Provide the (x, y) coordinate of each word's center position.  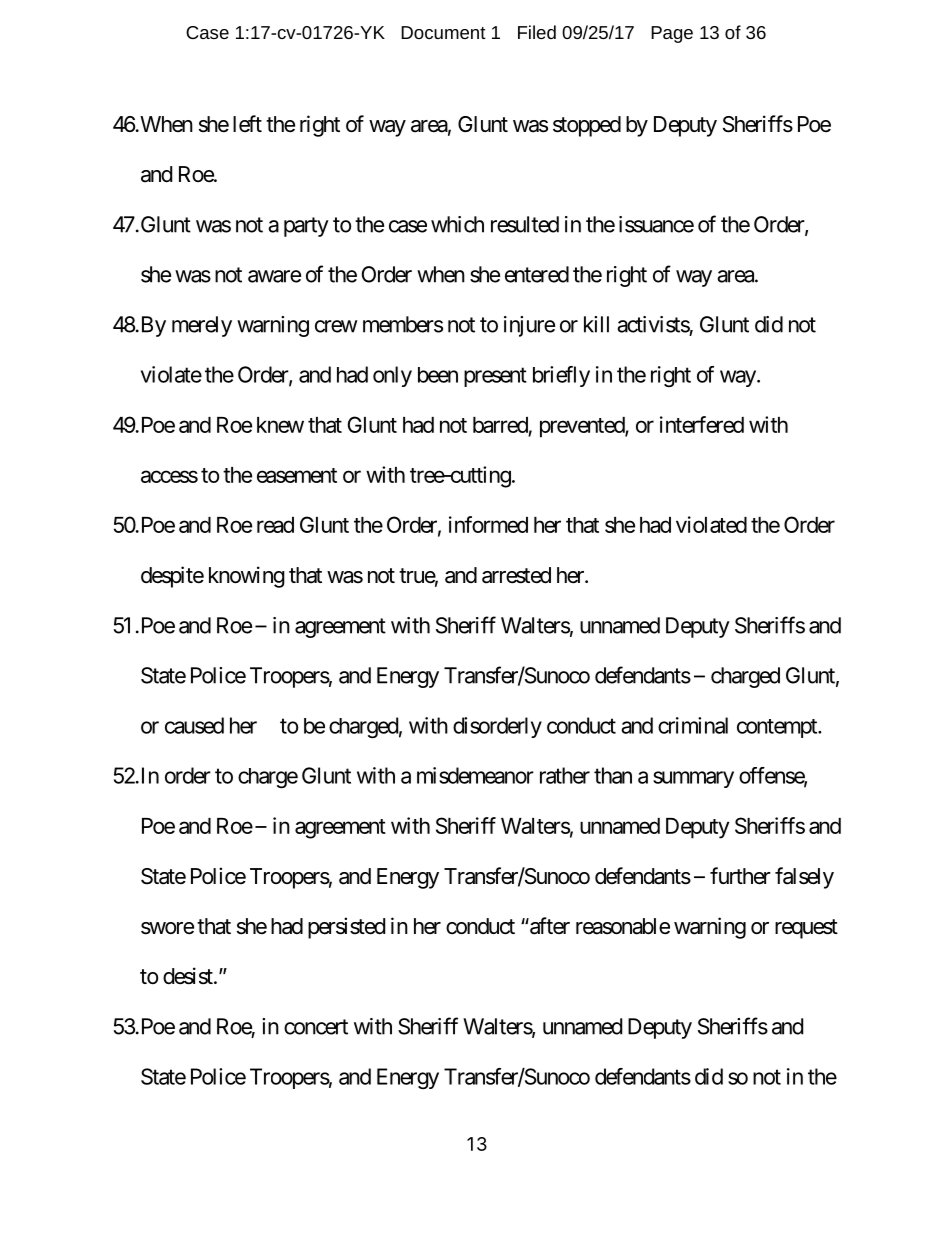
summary (693, 779)
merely (202, 326)
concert (316, 1027)
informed (488, 524)
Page (672, 34)
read (275, 525)
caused (194, 725)
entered (537, 274)
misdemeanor (475, 775)
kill (596, 324)
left (247, 123)
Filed (537, 32)
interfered (702, 424)
